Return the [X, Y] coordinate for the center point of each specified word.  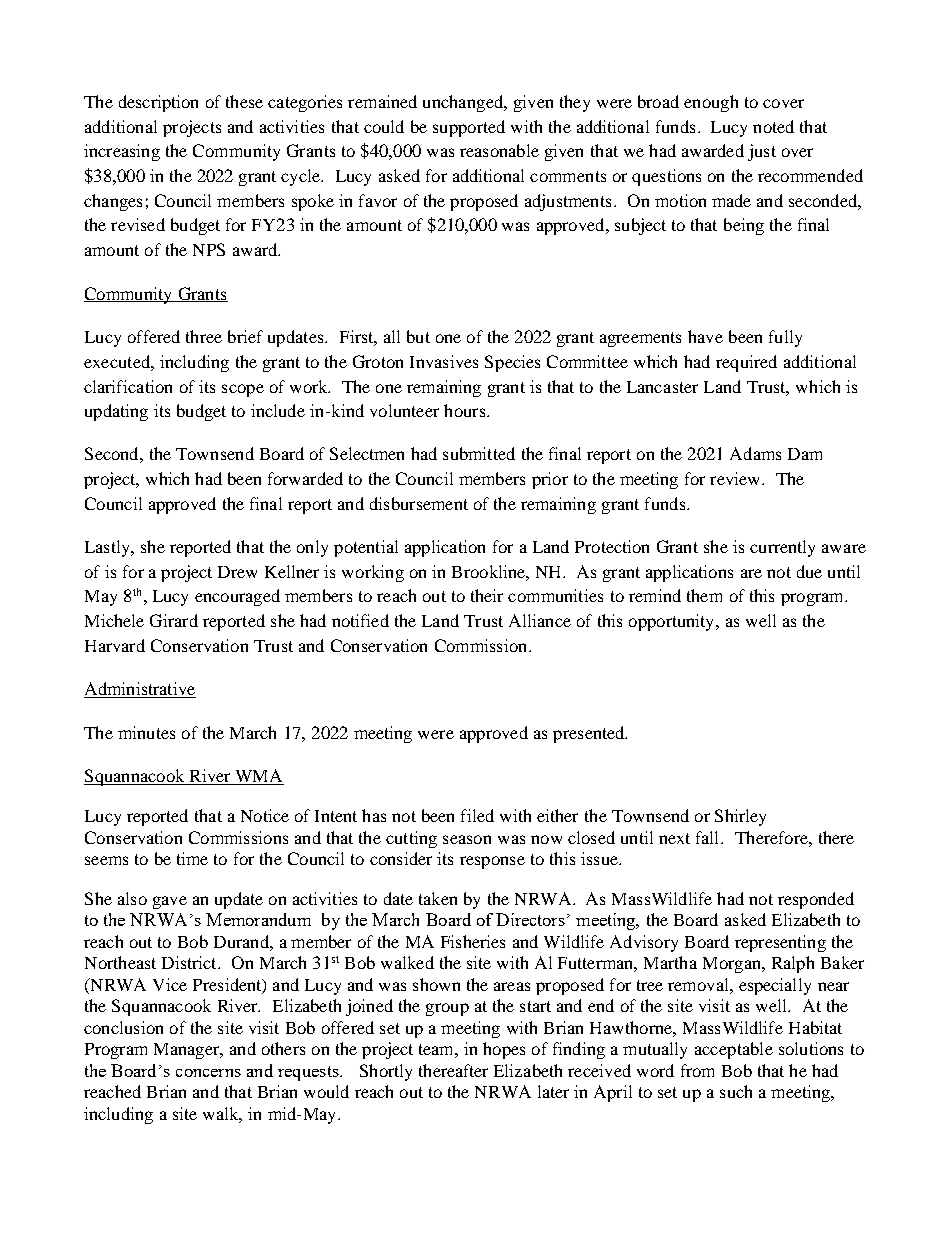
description [158, 103]
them [704, 595]
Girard [174, 620]
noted [773, 126]
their [487, 595]
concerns [208, 1073]
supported [469, 128]
